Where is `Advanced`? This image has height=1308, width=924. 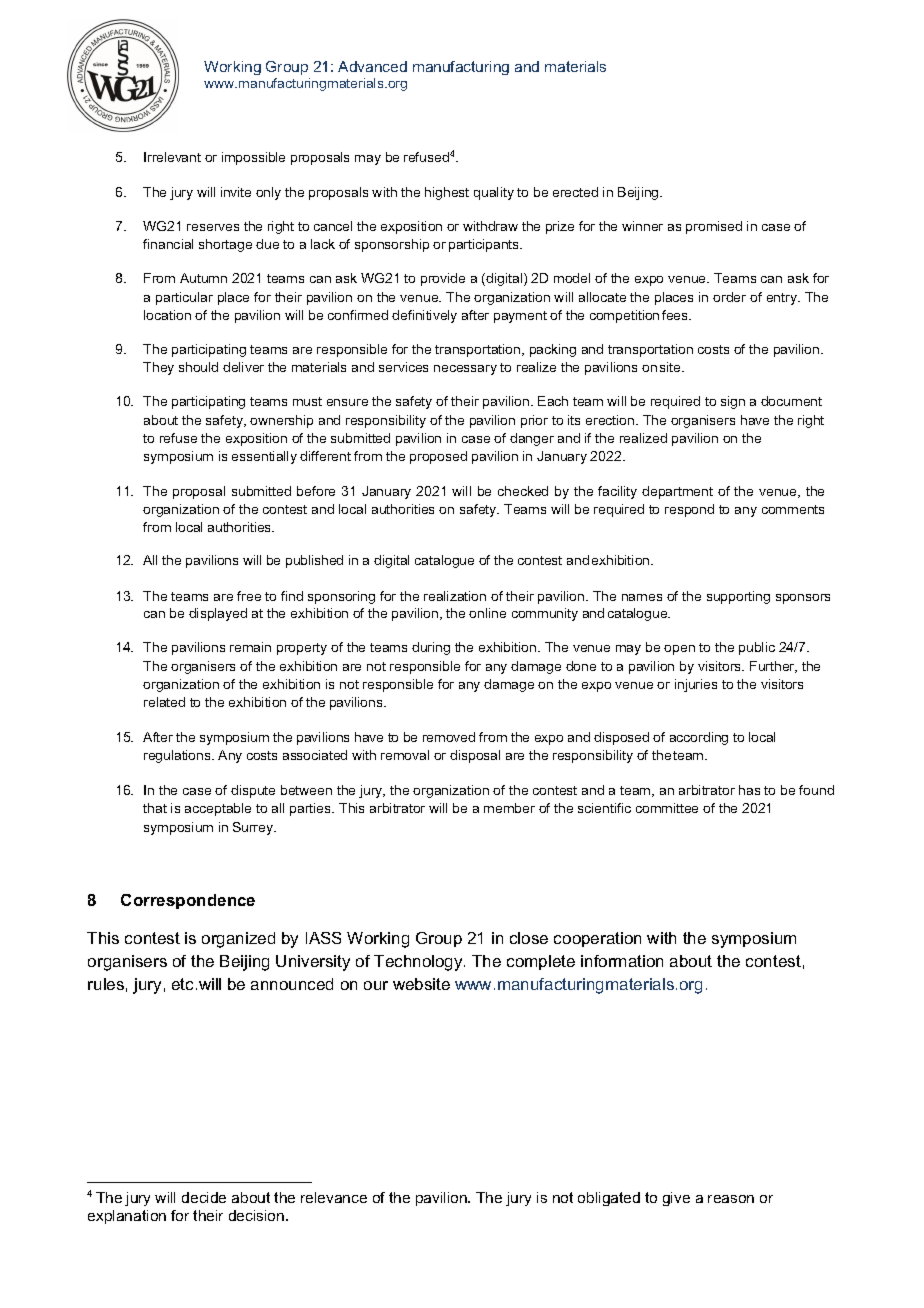 Advanced is located at coordinates (372, 66).
